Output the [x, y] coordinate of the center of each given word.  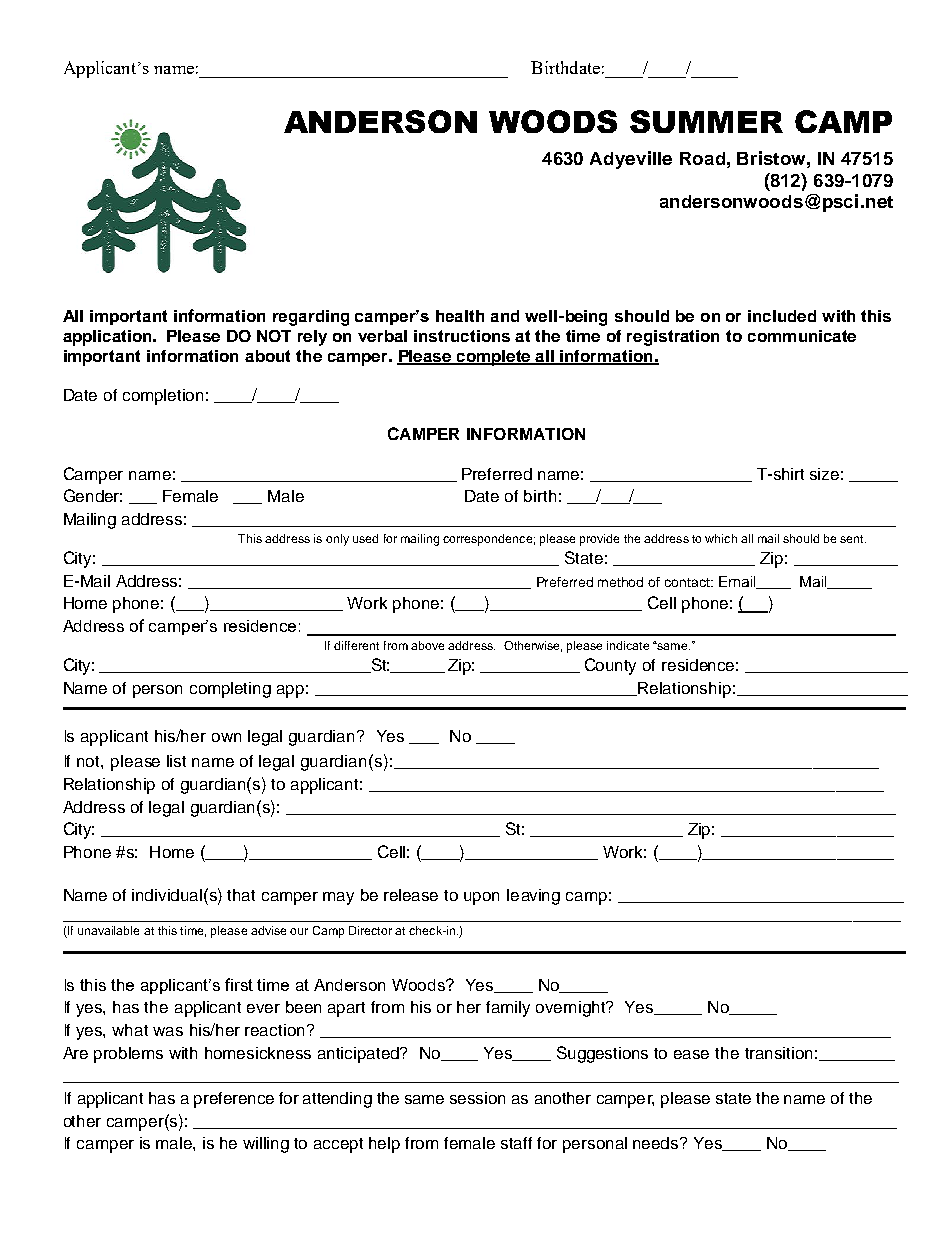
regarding [311, 318]
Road [702, 158]
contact [688, 582]
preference [234, 1100]
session [477, 1098]
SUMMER [706, 121]
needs [657, 1143]
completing [230, 690]
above [427, 645]
